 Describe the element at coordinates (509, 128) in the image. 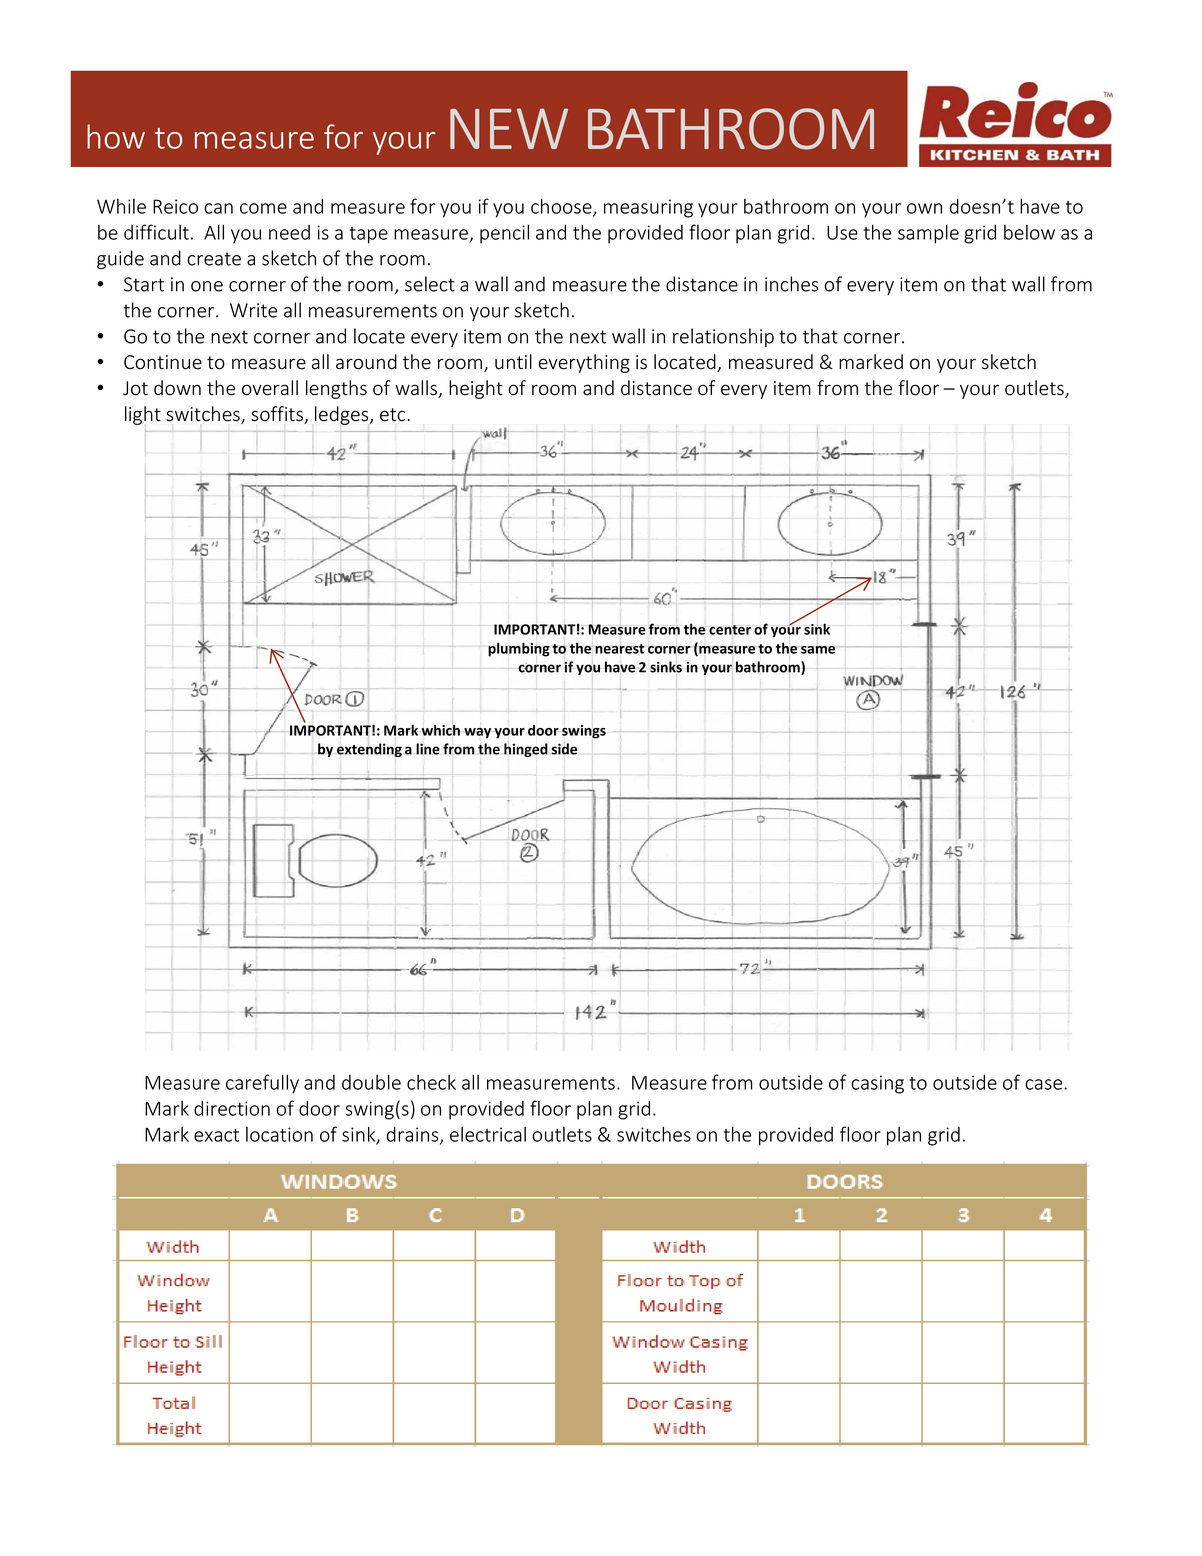

I see `NEW` at that location.
